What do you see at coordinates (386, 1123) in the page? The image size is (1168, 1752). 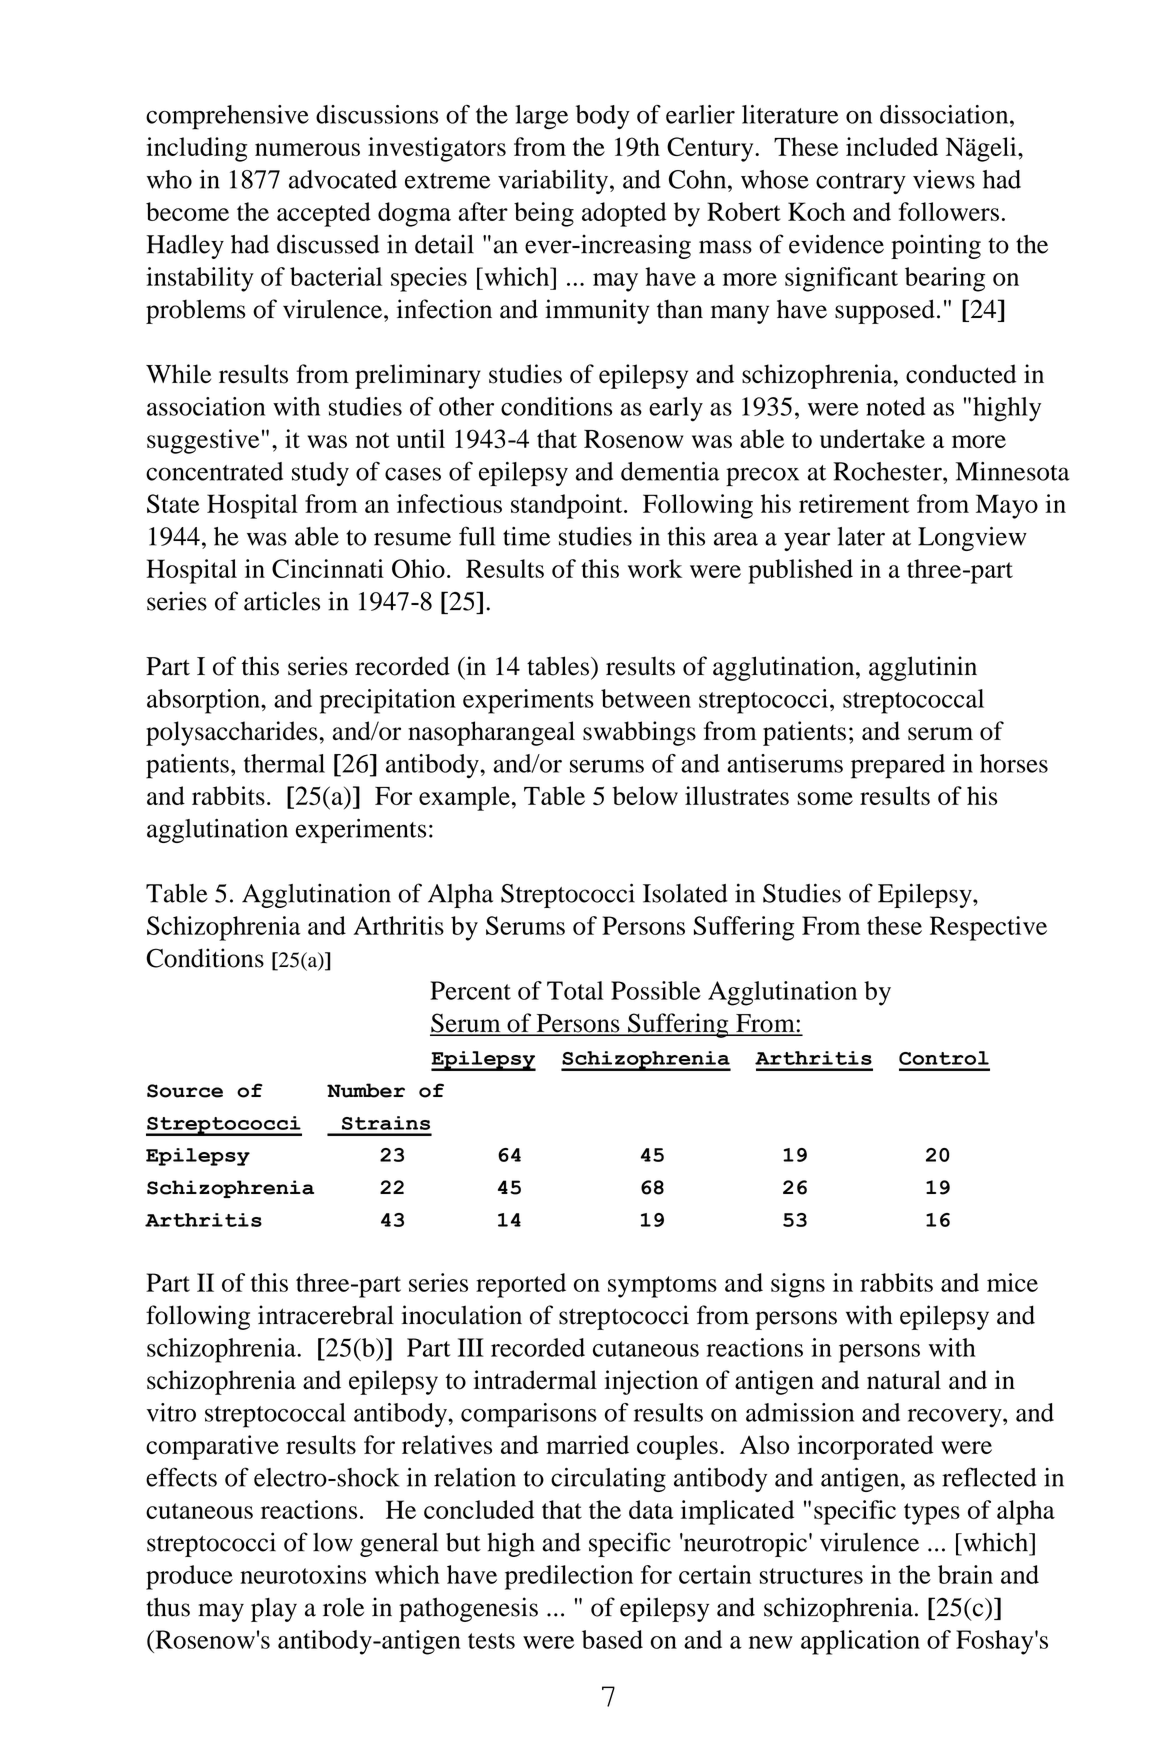 I see `Strains` at bounding box center [386, 1123].
